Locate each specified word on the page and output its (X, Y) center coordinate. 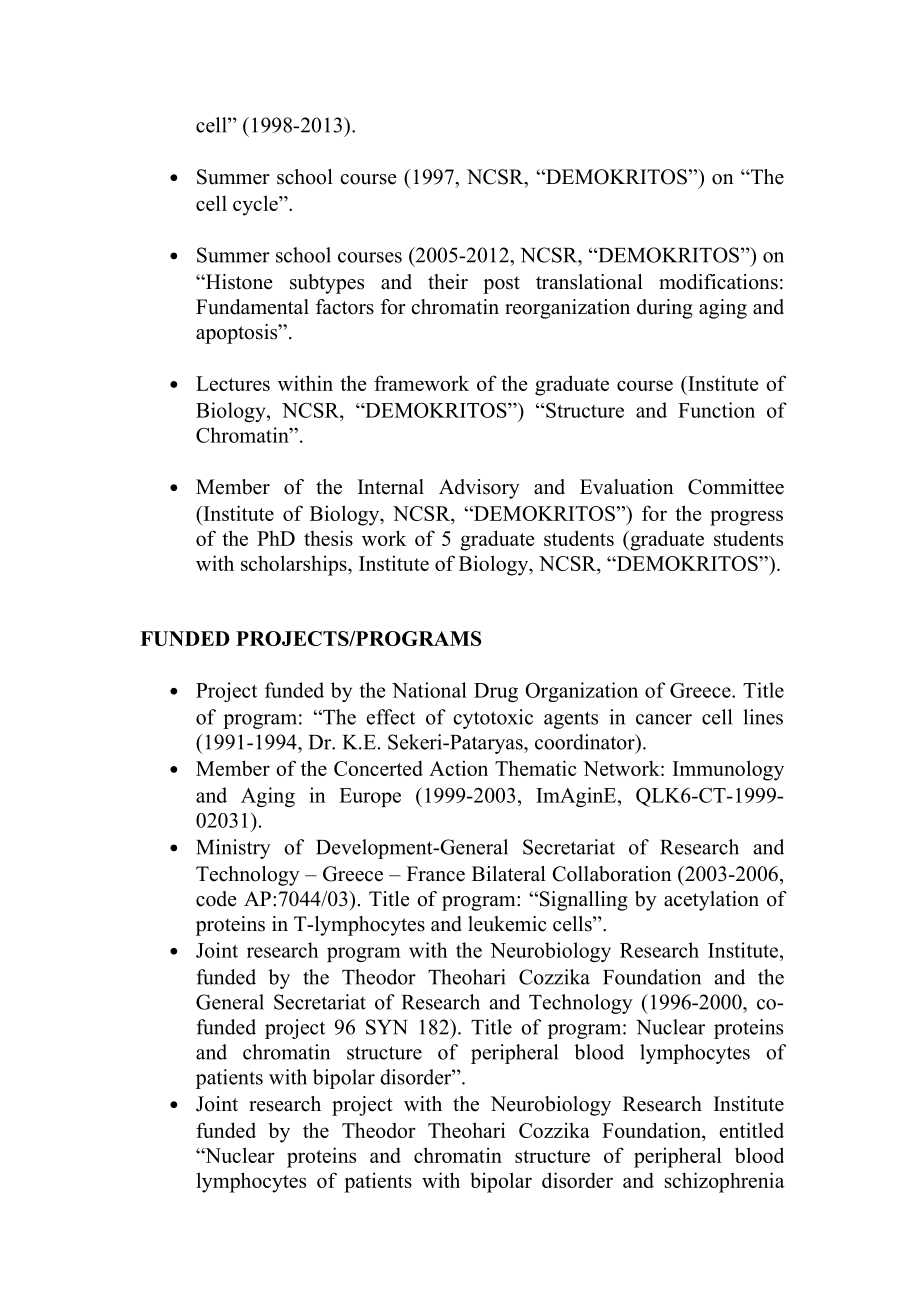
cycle (256, 205)
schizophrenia (725, 1182)
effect (391, 717)
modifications (718, 282)
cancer (664, 719)
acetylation (711, 901)
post (501, 285)
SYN (387, 1027)
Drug (496, 692)
